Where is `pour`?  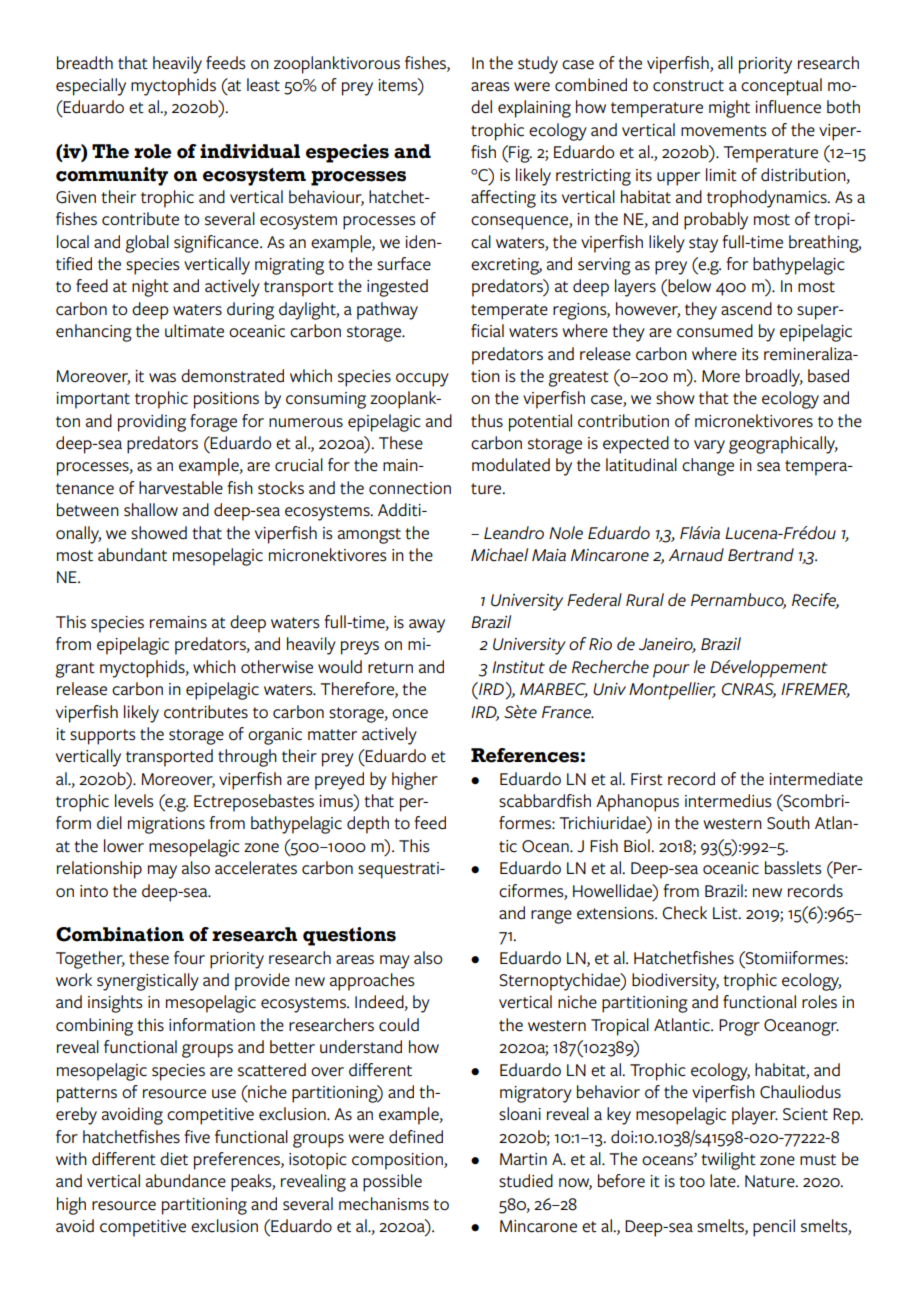 pour is located at coordinates (671, 671).
